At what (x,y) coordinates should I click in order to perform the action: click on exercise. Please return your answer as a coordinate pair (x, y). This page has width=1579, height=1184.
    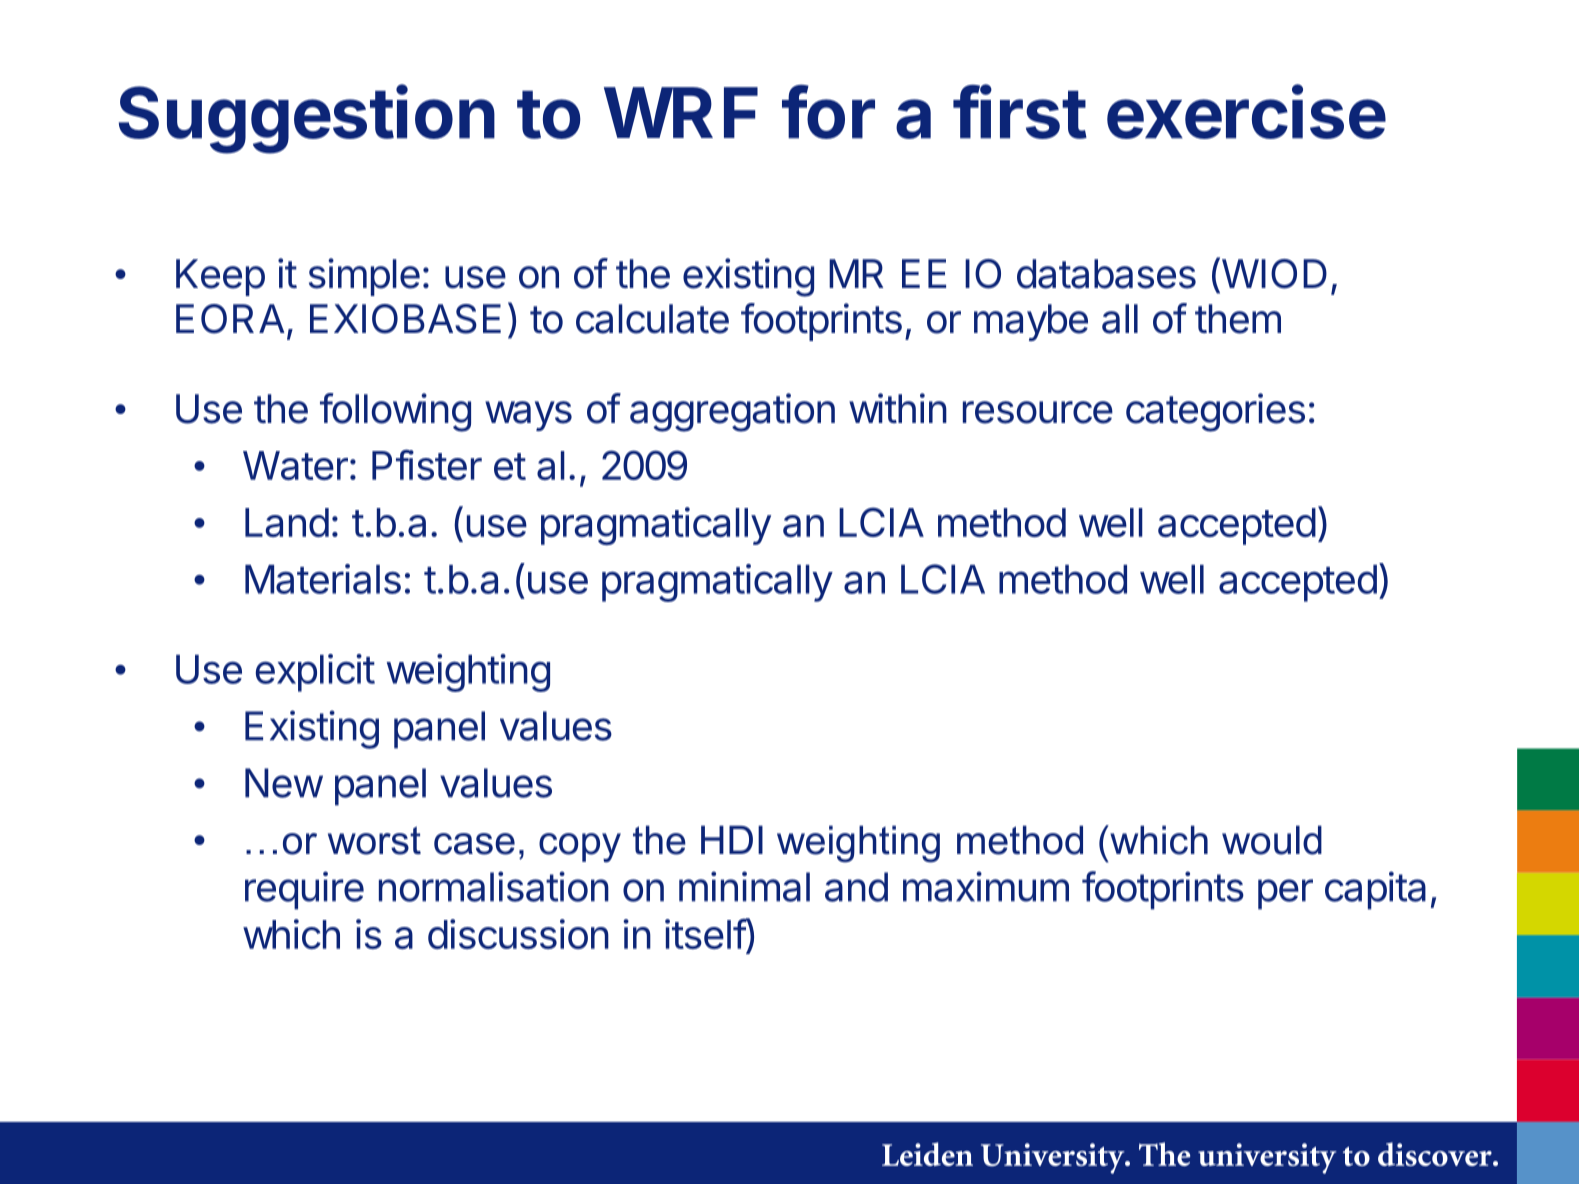
    Looking at the image, I should click on (1246, 112).
